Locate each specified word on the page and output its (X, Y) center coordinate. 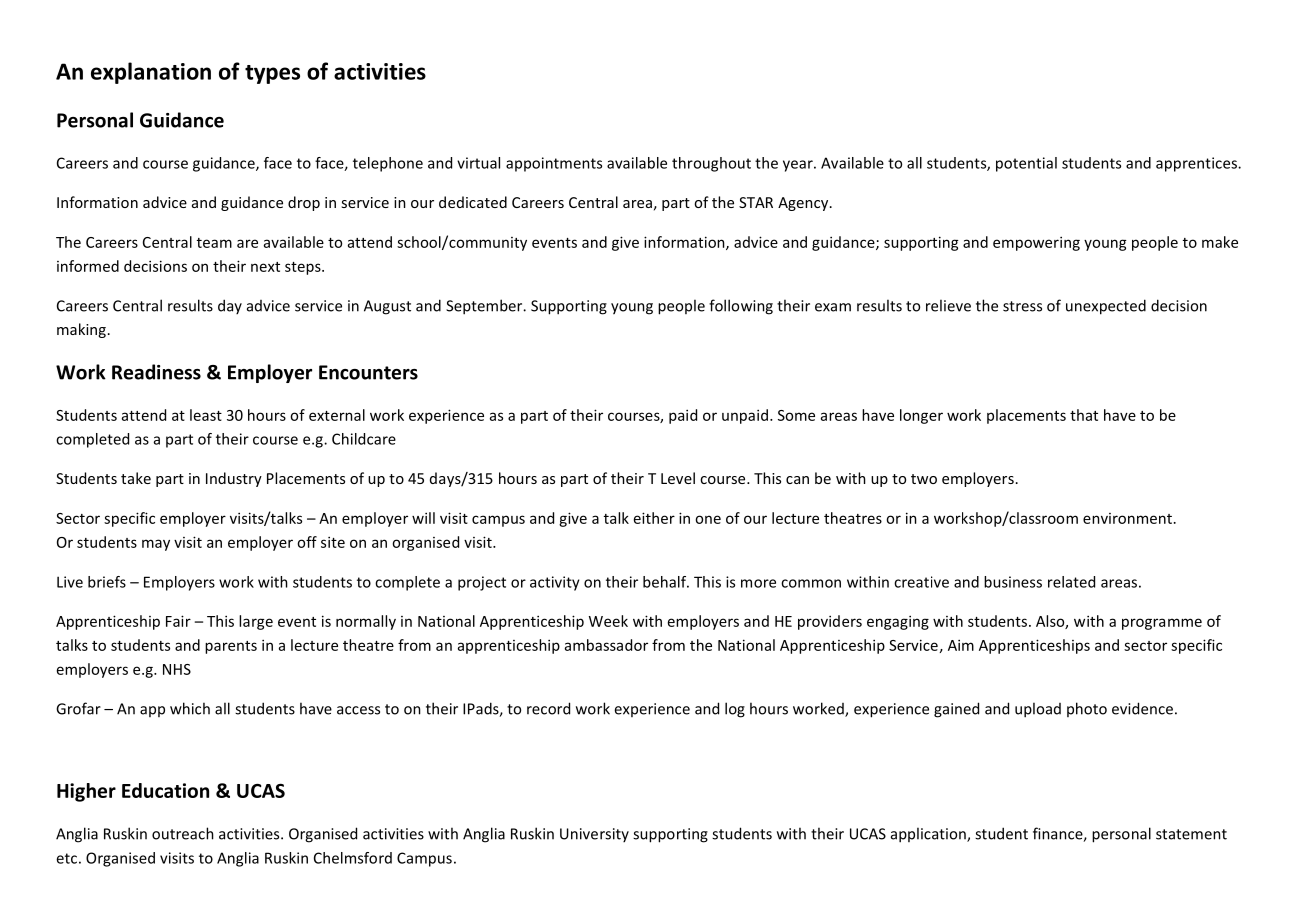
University (594, 835)
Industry (234, 479)
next (265, 267)
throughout (711, 164)
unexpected (1106, 307)
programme (1162, 624)
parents (231, 647)
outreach (183, 833)
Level (678, 478)
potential (1026, 164)
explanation (151, 73)
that (1084, 415)
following (741, 307)
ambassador (606, 645)
